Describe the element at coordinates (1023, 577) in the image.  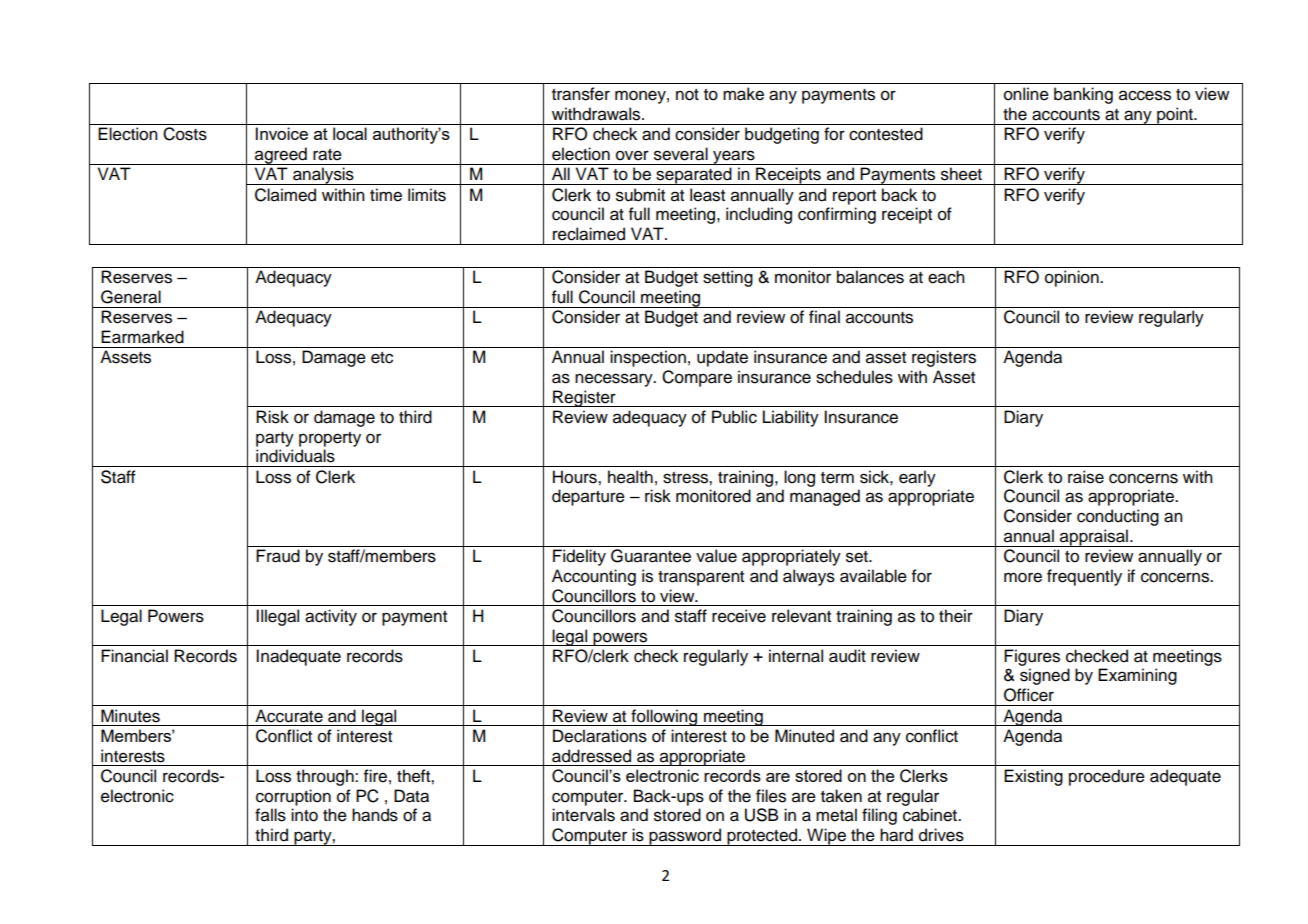
I see `more` at that location.
